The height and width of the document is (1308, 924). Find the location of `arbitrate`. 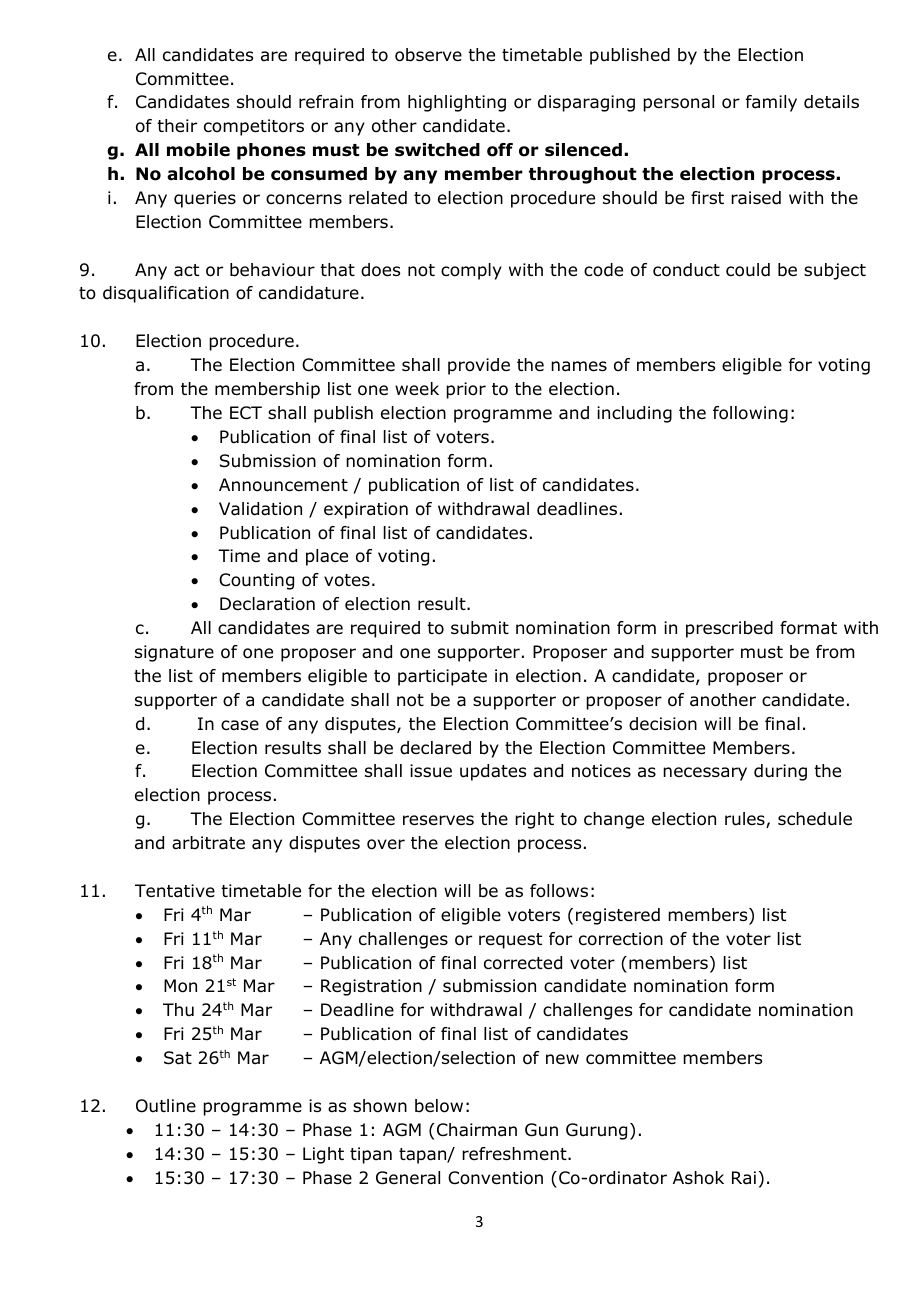

arbitrate is located at coordinates (208, 843).
